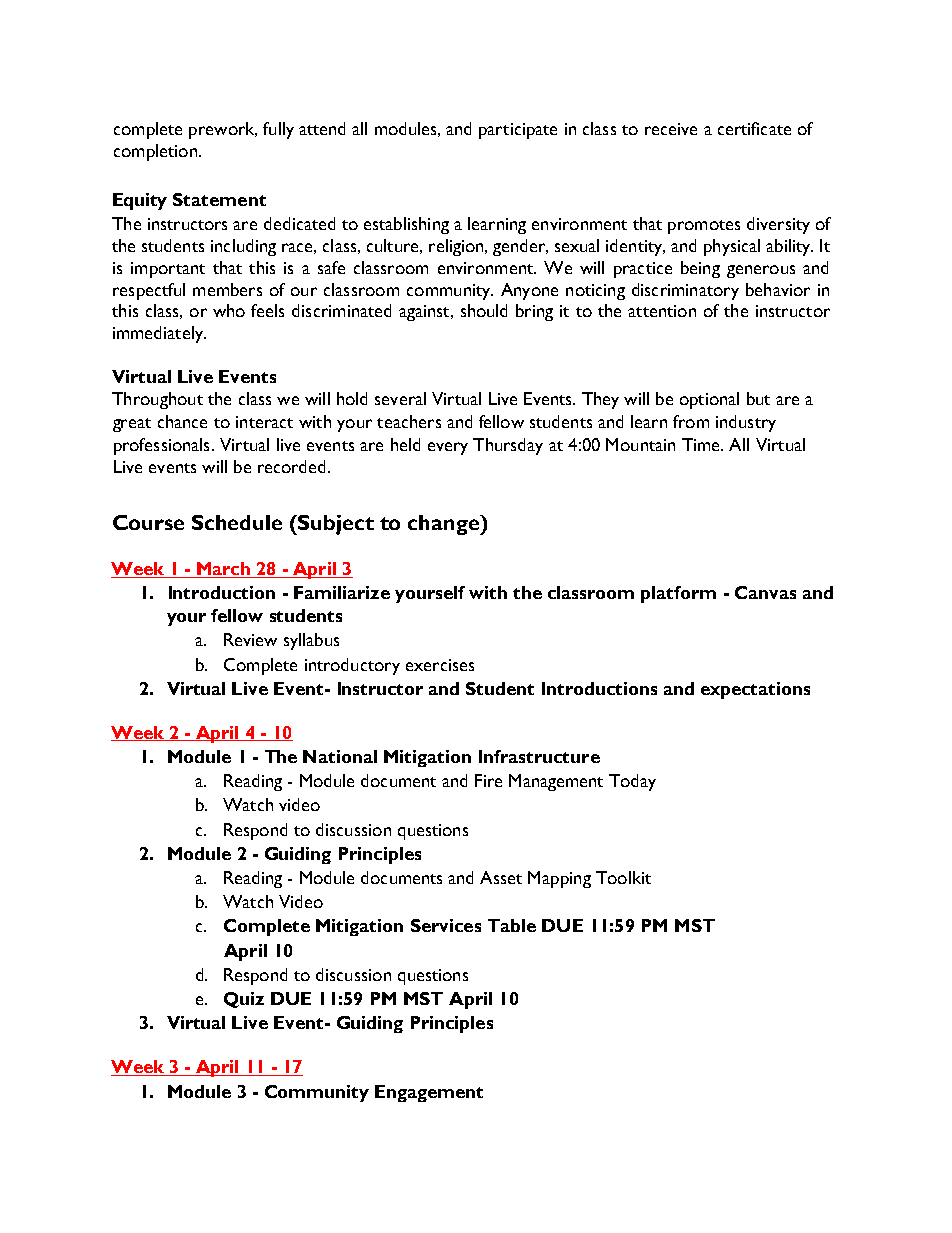 The width and height of the image is (952, 1233). I want to click on receive, so click(671, 129).
